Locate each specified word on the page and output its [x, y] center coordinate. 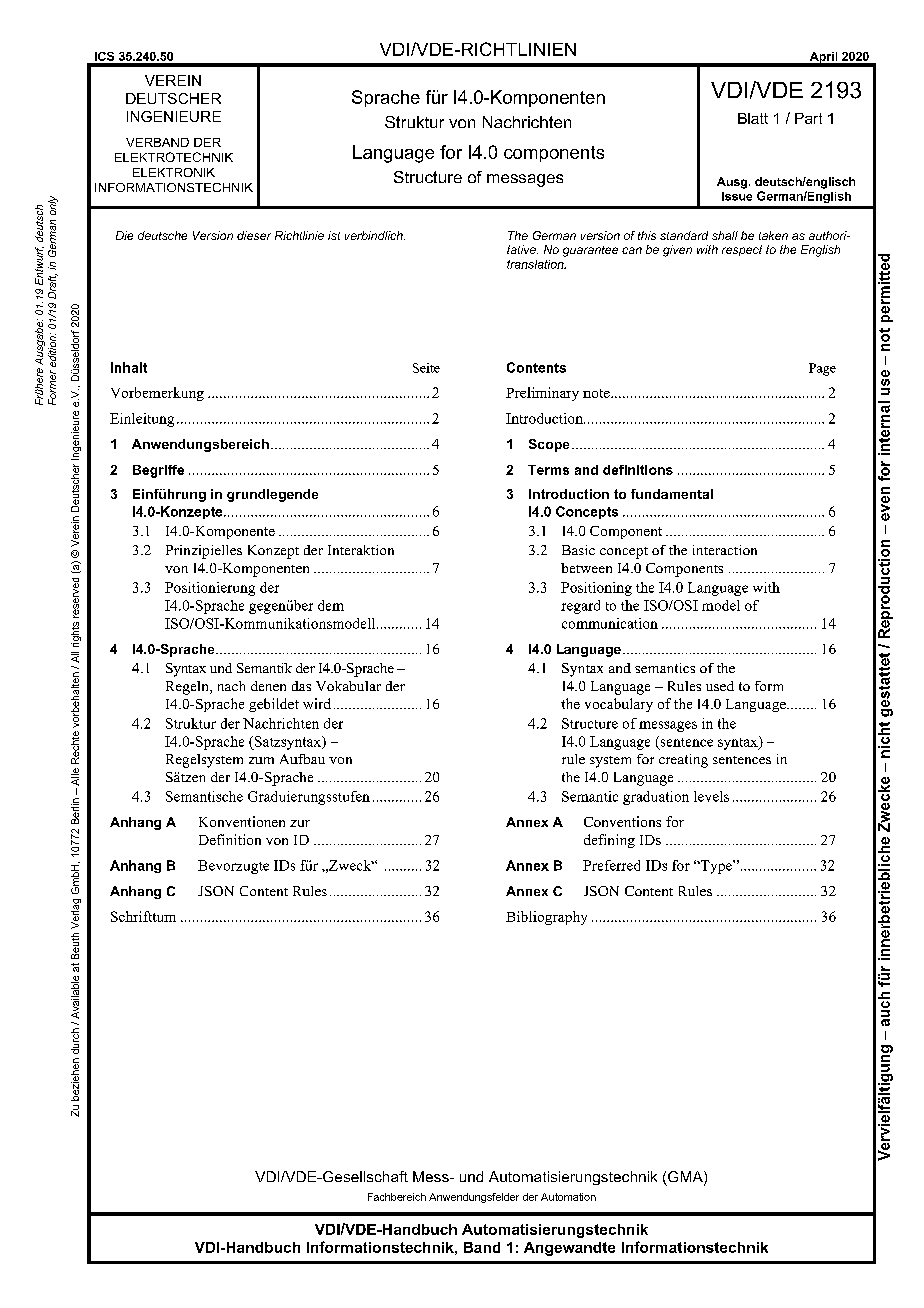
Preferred [611, 865]
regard [580, 607]
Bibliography [546, 918]
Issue [737, 196]
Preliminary [542, 394]
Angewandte [569, 1249]
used [720, 686]
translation [536, 264]
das [301, 686]
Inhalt [129, 367]
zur [300, 823]
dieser [254, 235]
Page [822, 369]
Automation [568, 1197]
